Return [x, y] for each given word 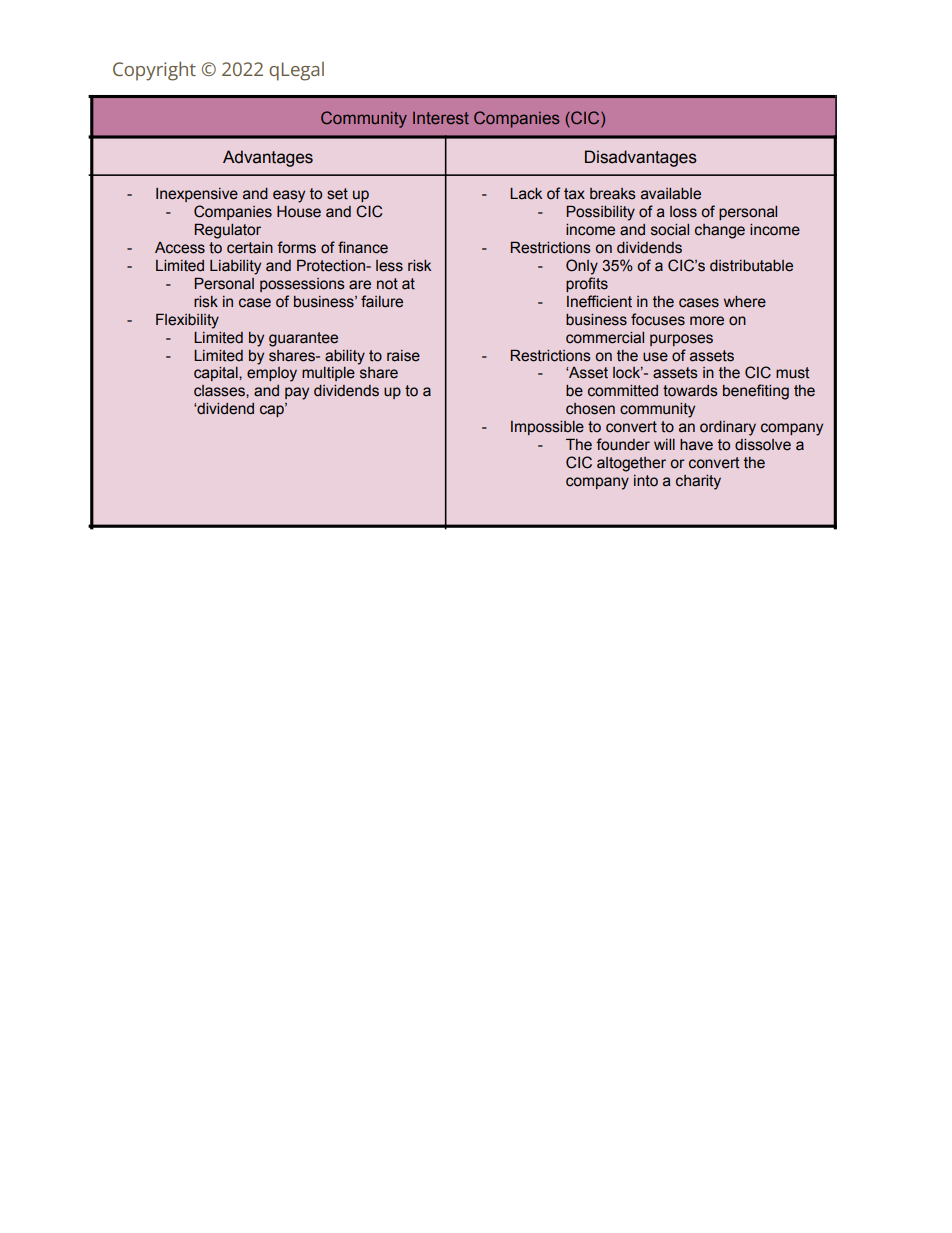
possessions [302, 285]
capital [217, 374]
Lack [526, 194]
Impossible [547, 428]
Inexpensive [197, 195]
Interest [441, 118]
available [671, 194]
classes [220, 391]
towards [690, 391]
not [387, 284]
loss [683, 212]
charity [698, 482]
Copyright [154, 71]
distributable [751, 266]
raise [403, 356]
